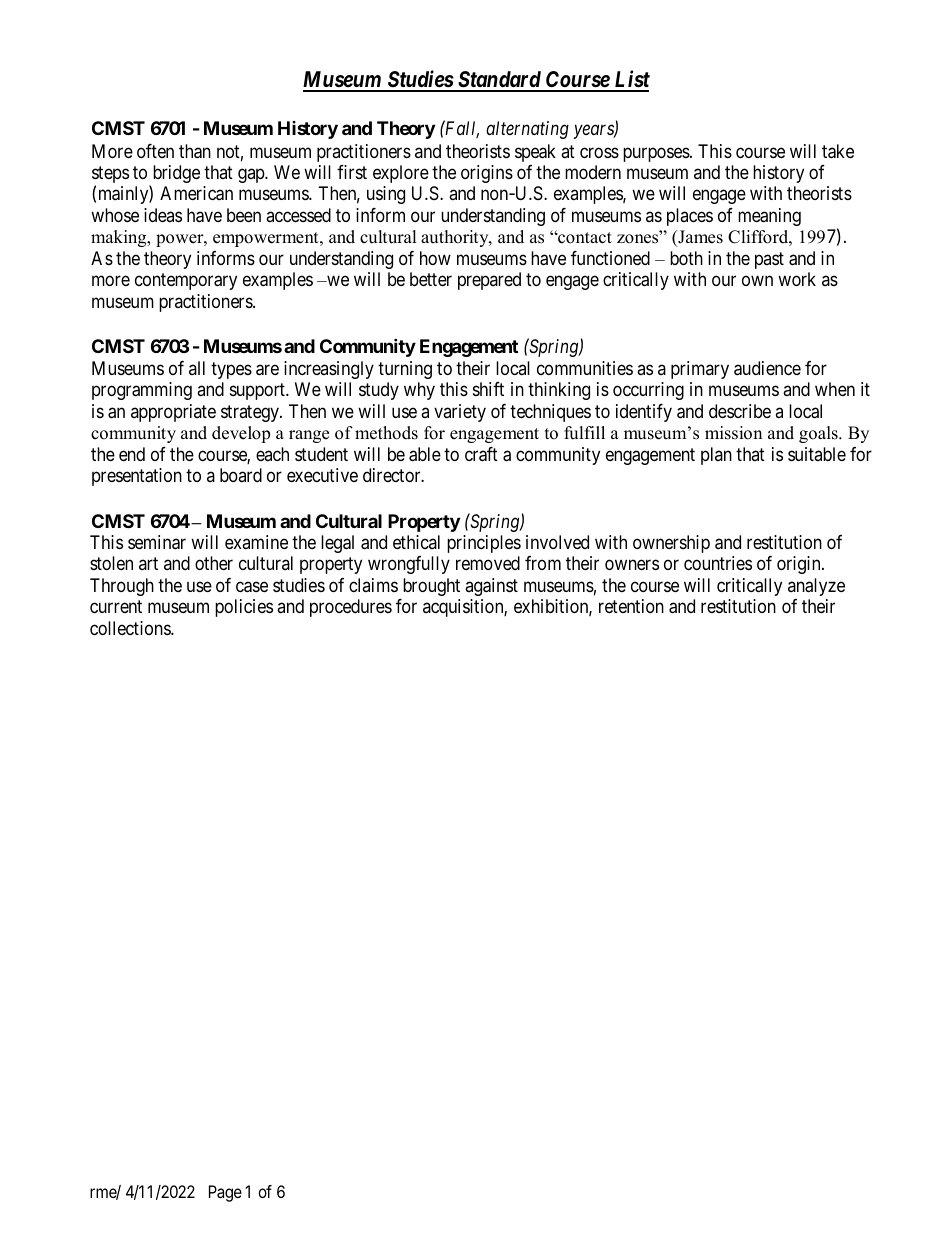 The image size is (952, 1233). Describe the element at coordinates (491, 587) in the screenshot. I see `against` at that location.
